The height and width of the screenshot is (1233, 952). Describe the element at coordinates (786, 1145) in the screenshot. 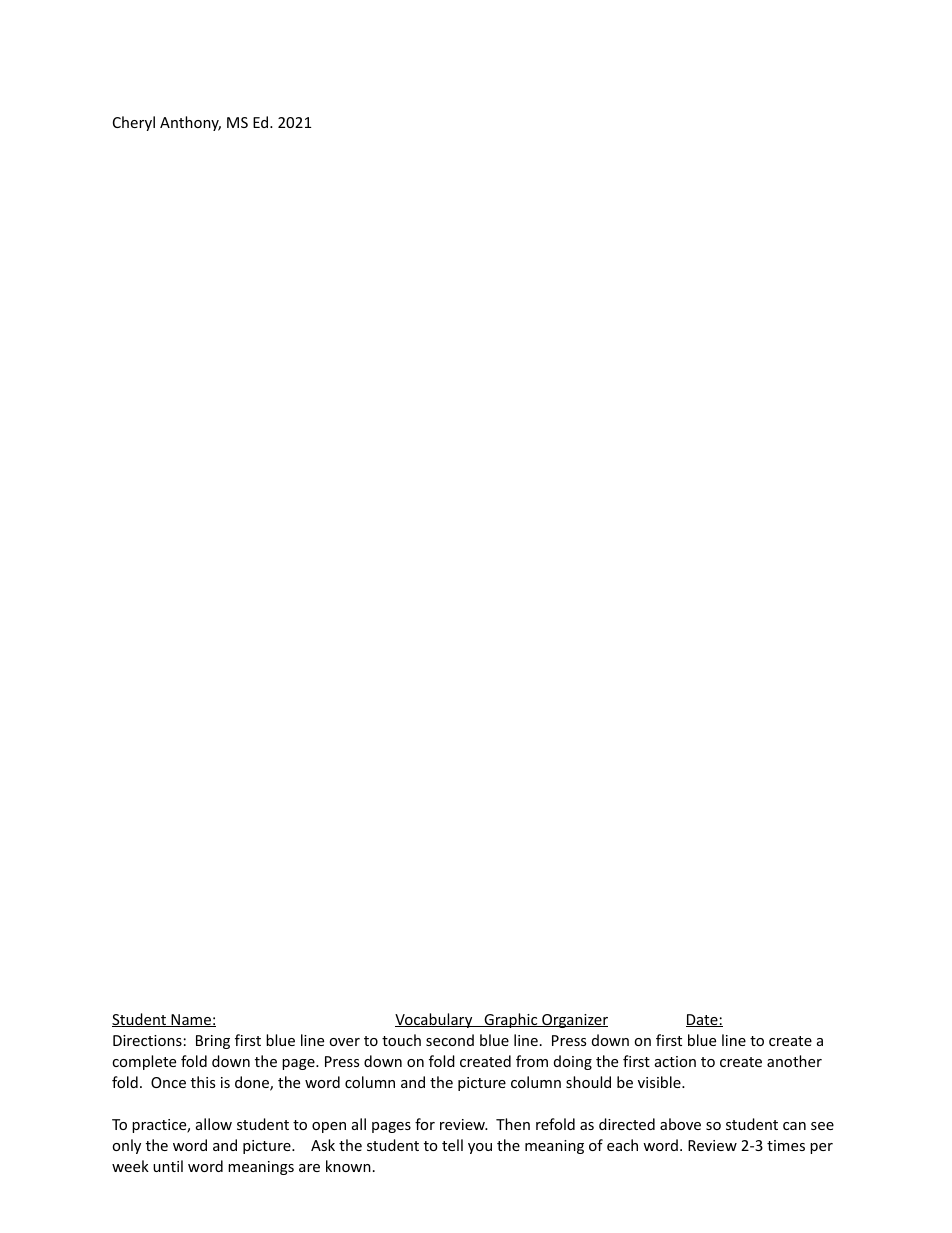

I see `times` at that location.
